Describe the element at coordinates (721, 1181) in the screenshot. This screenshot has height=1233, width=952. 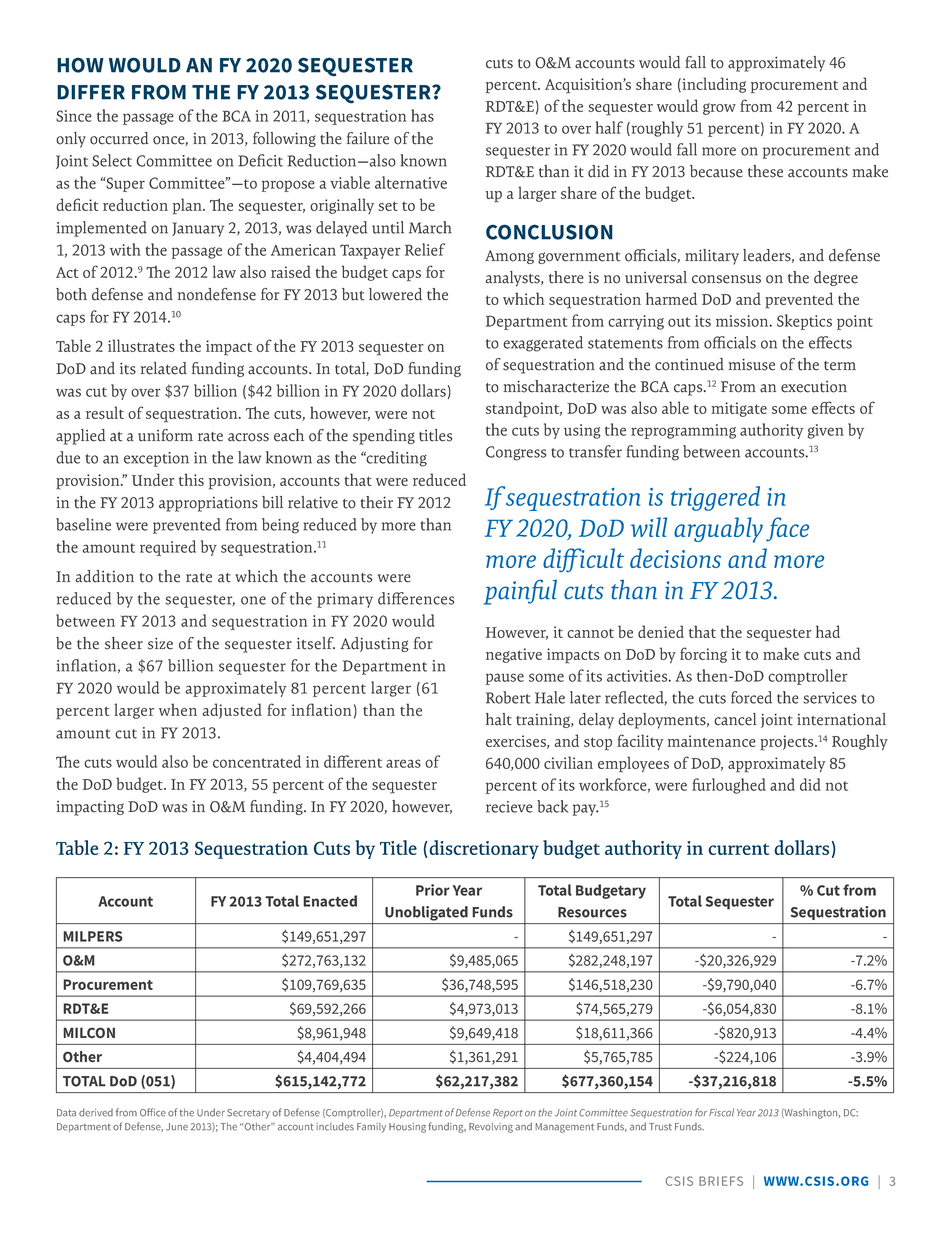
I see `BRIEFS` at that location.
